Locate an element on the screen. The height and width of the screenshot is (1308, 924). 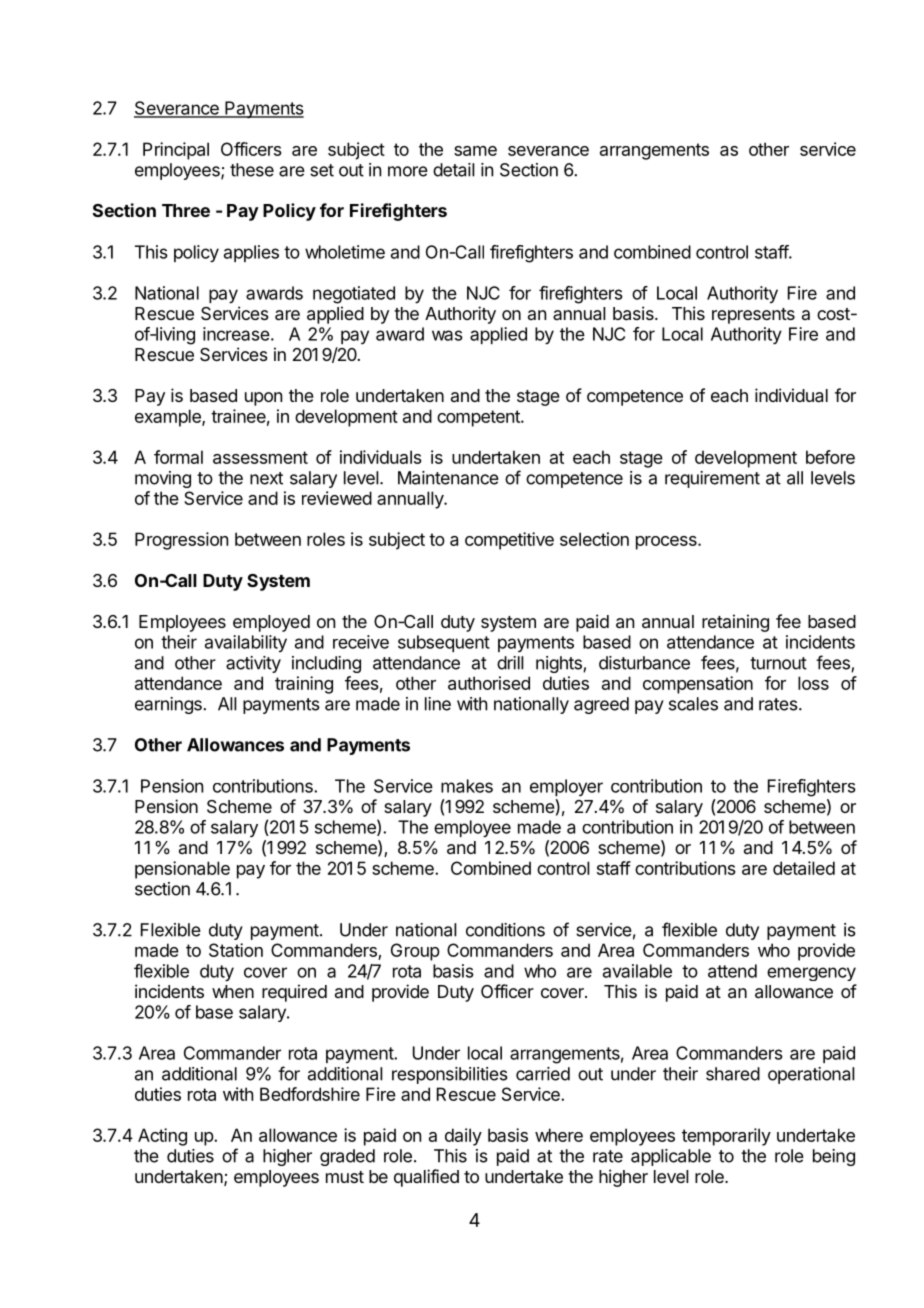
same is located at coordinates (475, 151).
